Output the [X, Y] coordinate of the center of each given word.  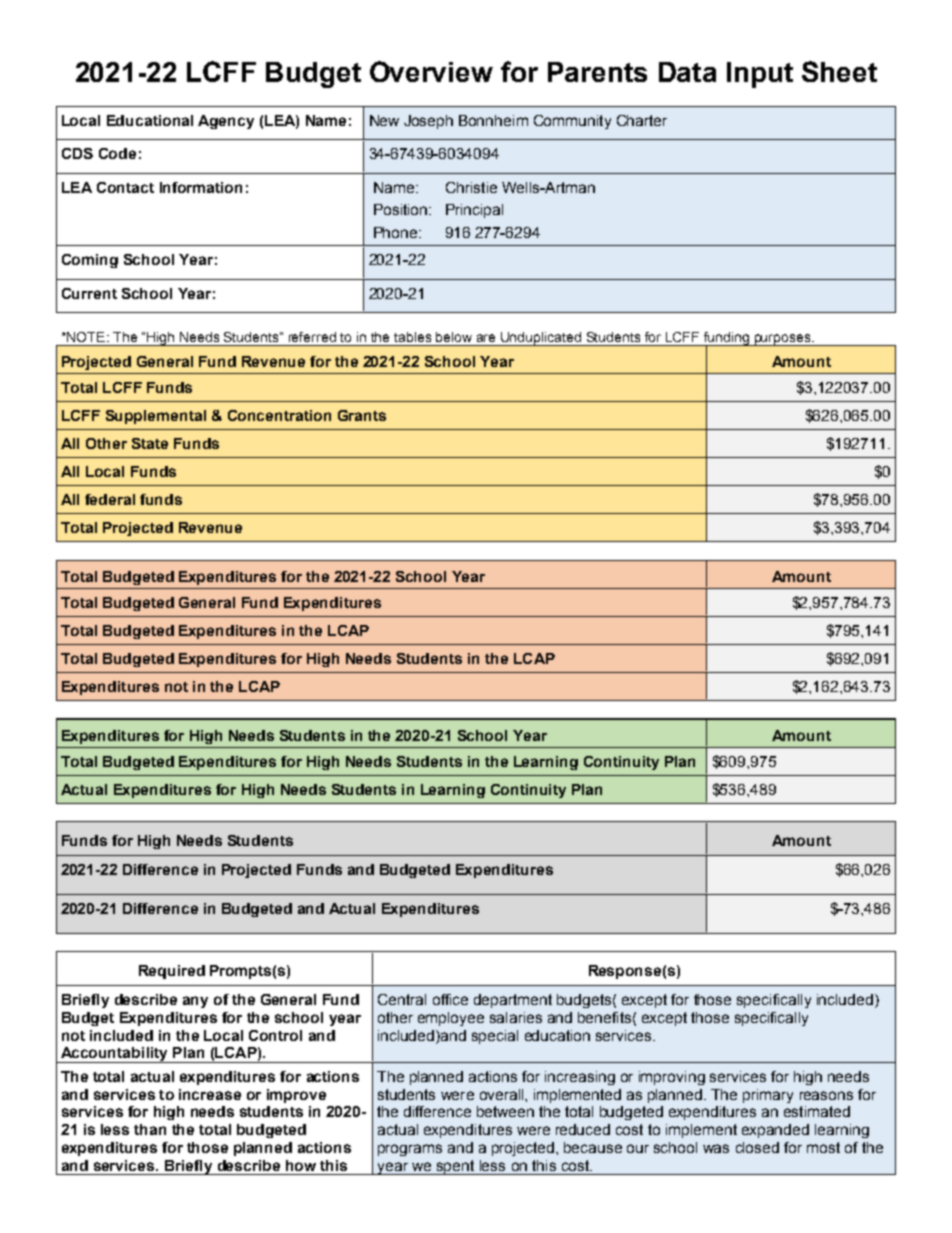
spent [455, 1167]
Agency [226, 122]
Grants [362, 415]
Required [172, 972]
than [150, 1129]
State [150, 443]
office [450, 999]
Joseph [428, 122]
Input [760, 75]
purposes [782, 340]
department [513, 1001]
